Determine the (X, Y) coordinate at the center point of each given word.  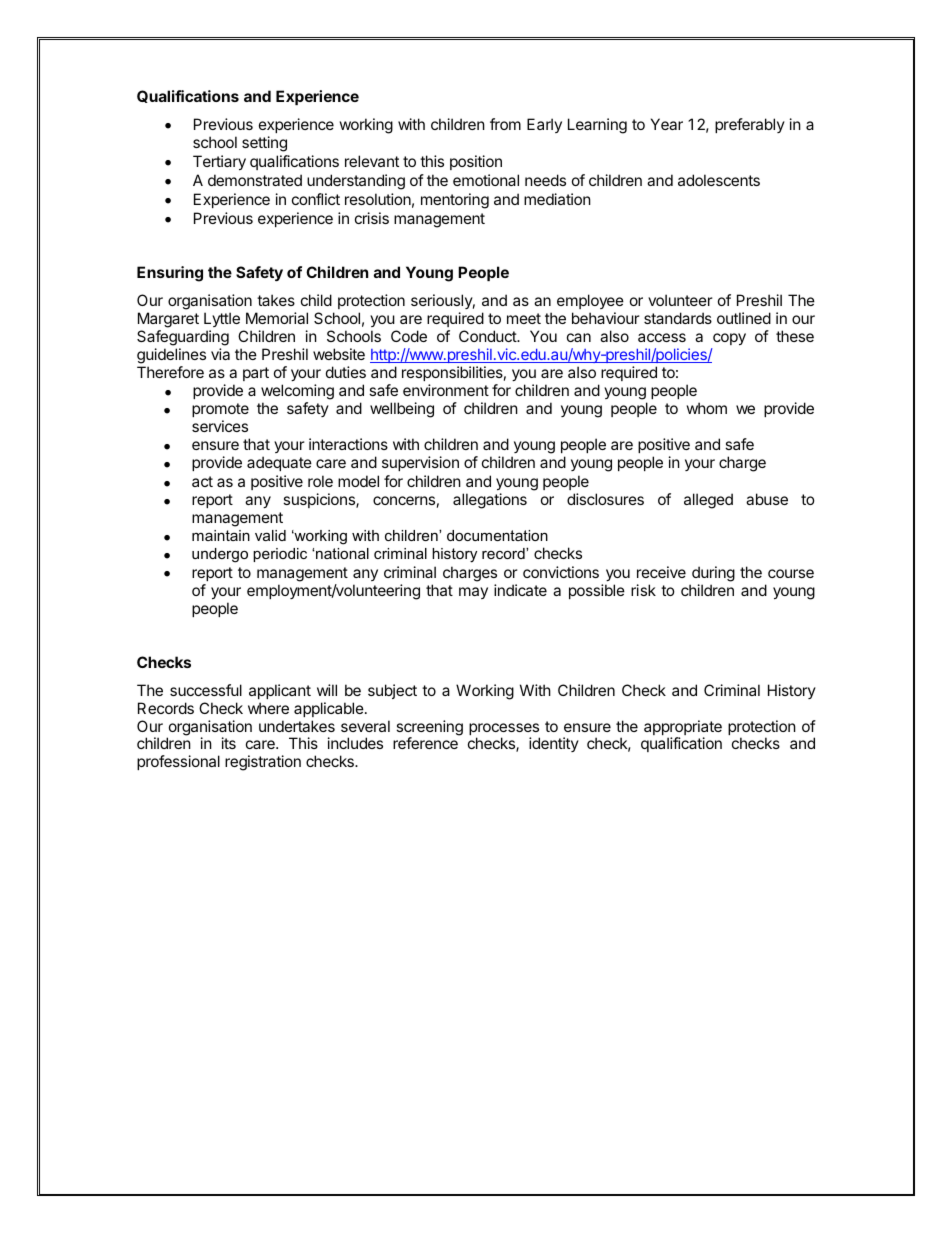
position (476, 162)
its (229, 743)
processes (504, 730)
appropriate (683, 729)
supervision (420, 463)
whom (707, 408)
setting (264, 144)
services (220, 426)
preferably (750, 125)
